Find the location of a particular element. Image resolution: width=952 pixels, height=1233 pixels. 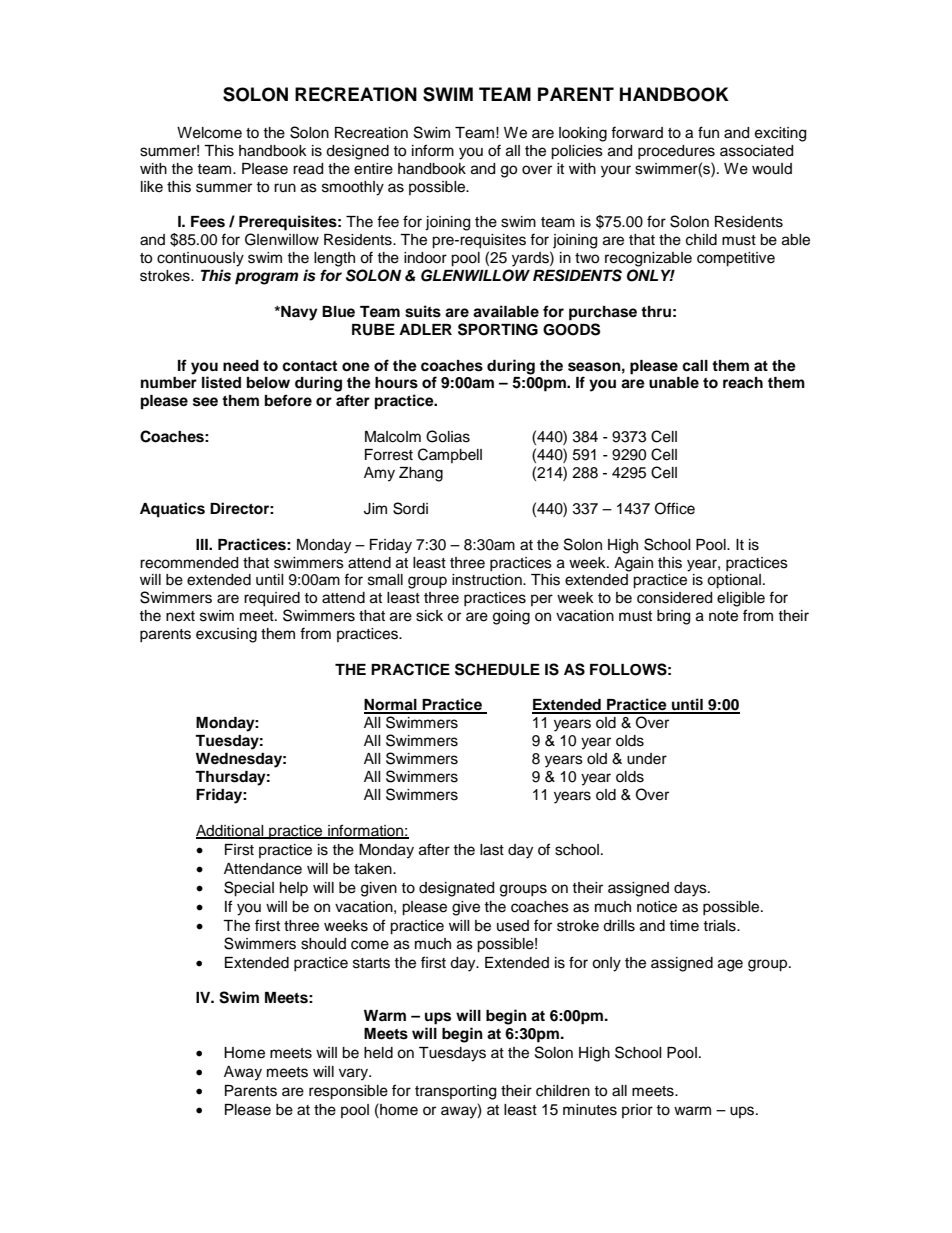

sick is located at coordinates (429, 616).
